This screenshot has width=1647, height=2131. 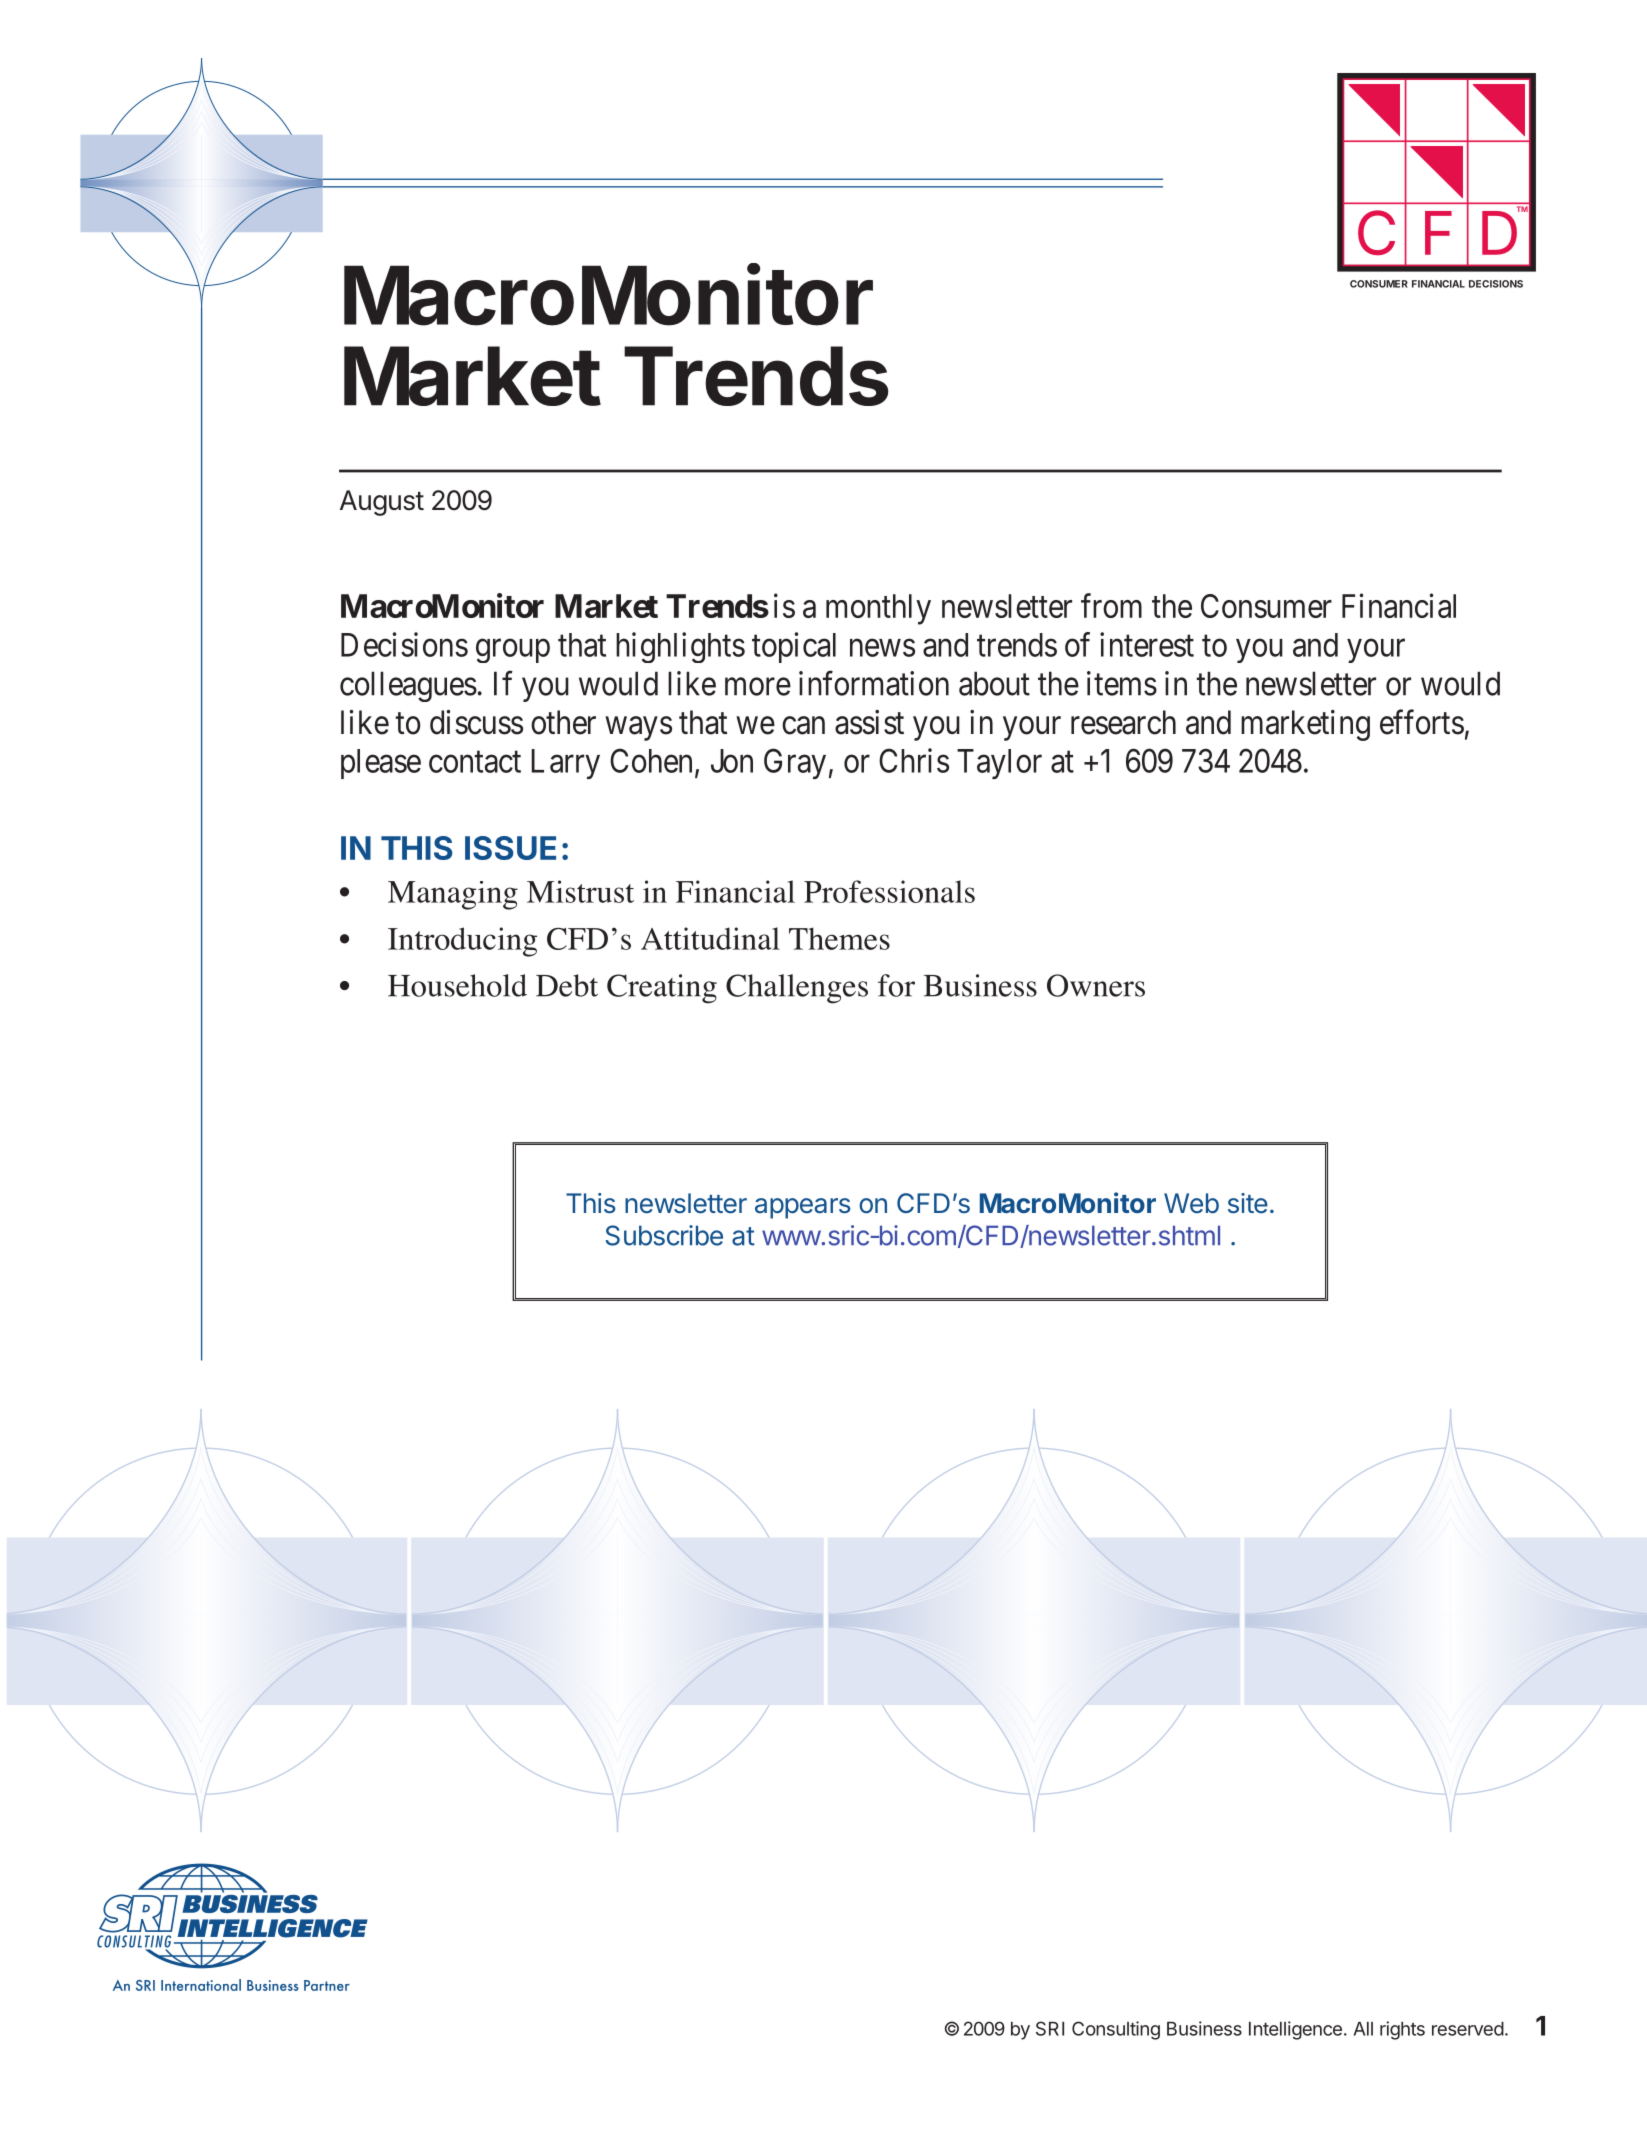 I want to click on site, so click(x=1248, y=1203).
